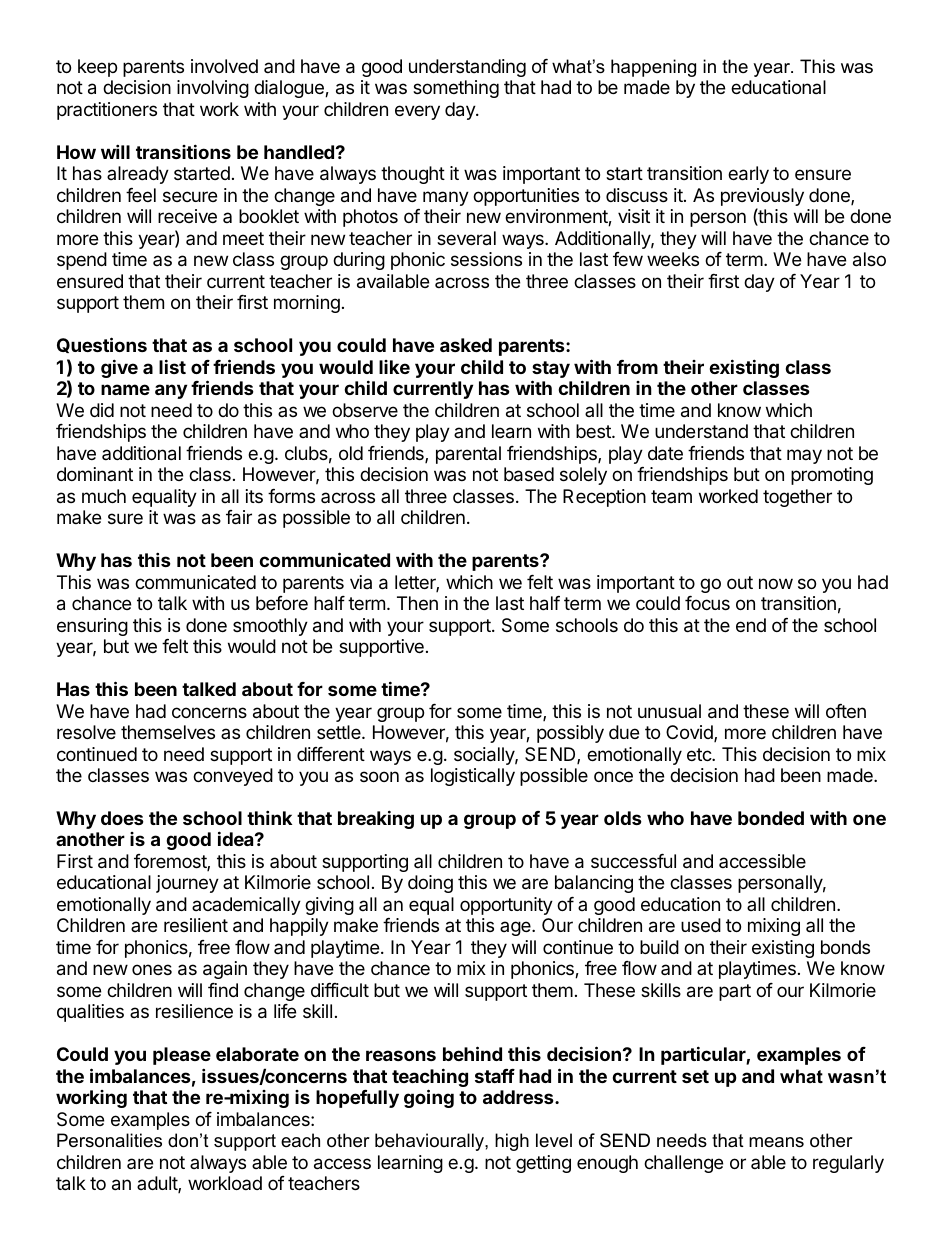  What do you see at coordinates (468, 455) in the image?
I see `parental` at bounding box center [468, 455].
